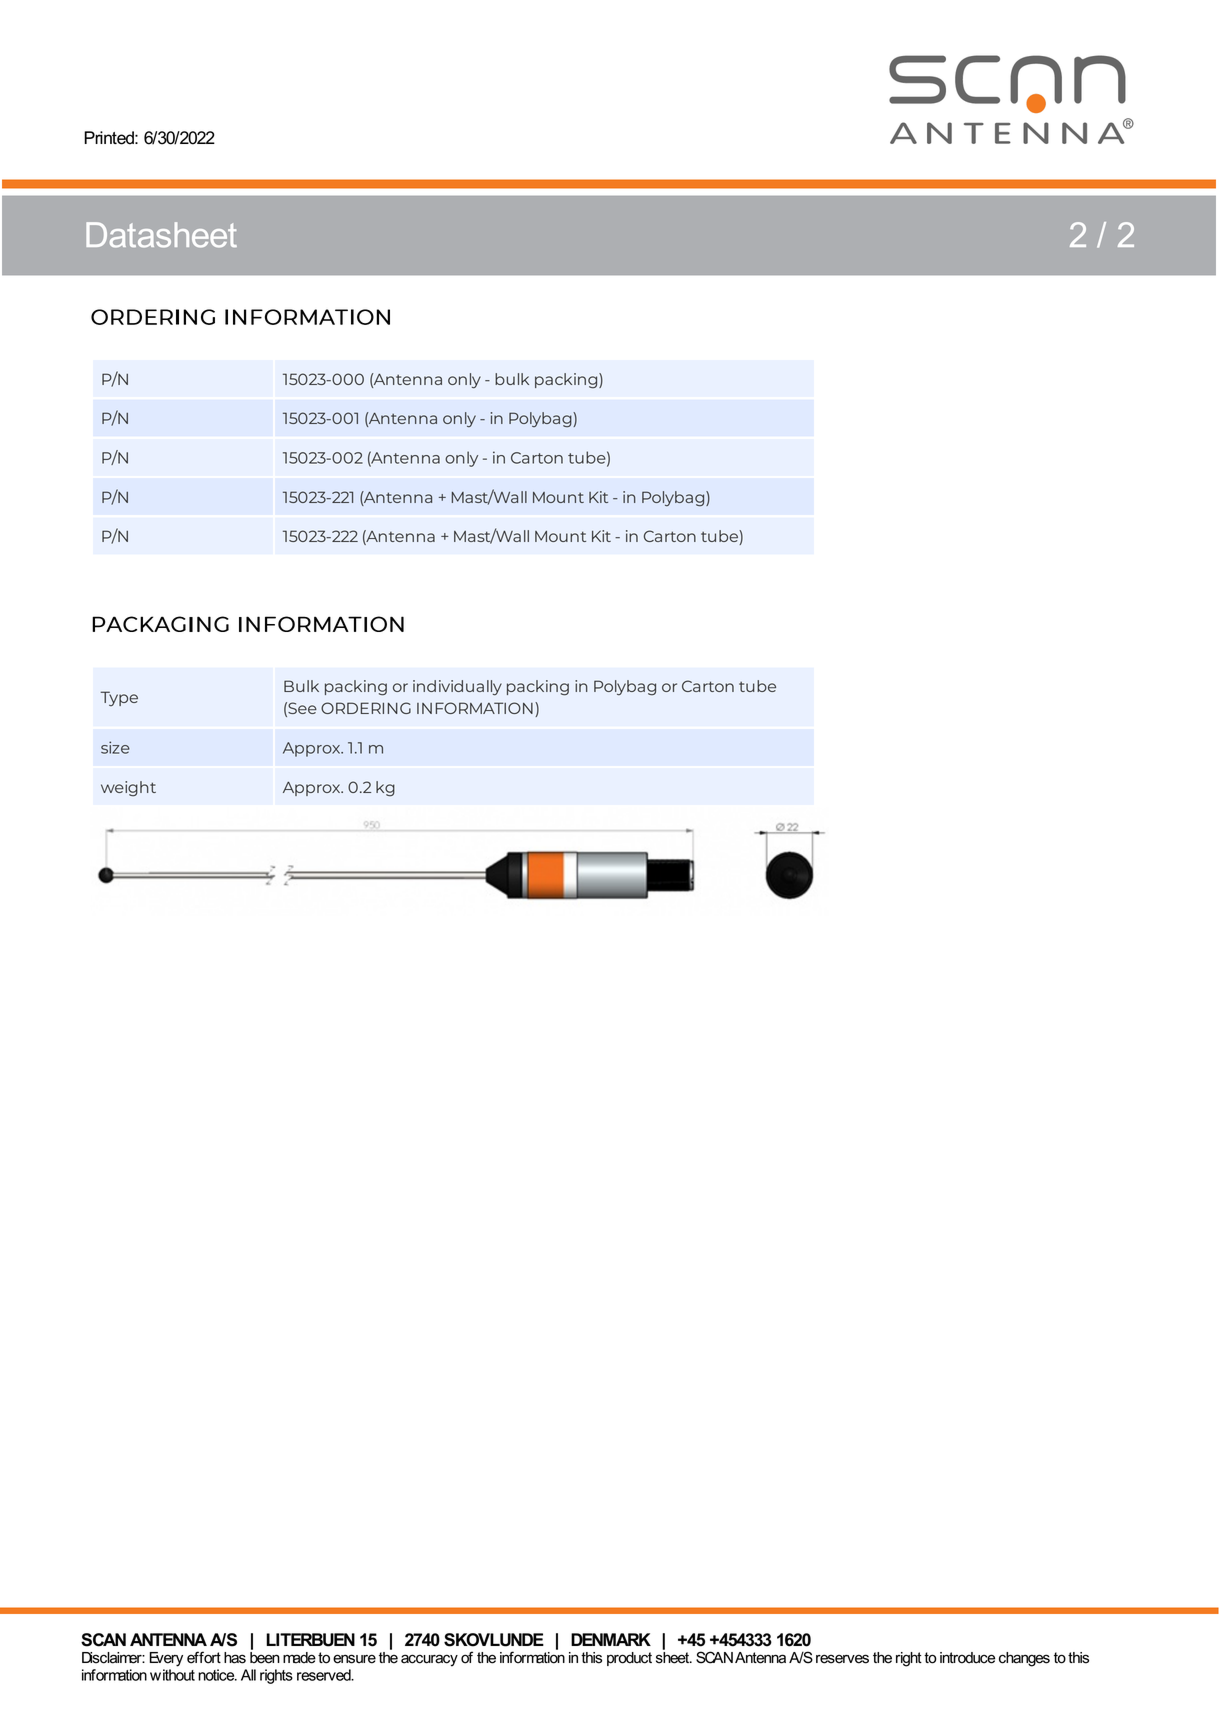 This screenshot has height=1724, width=1219. What do you see at coordinates (115, 747) in the screenshot?
I see `size` at bounding box center [115, 747].
